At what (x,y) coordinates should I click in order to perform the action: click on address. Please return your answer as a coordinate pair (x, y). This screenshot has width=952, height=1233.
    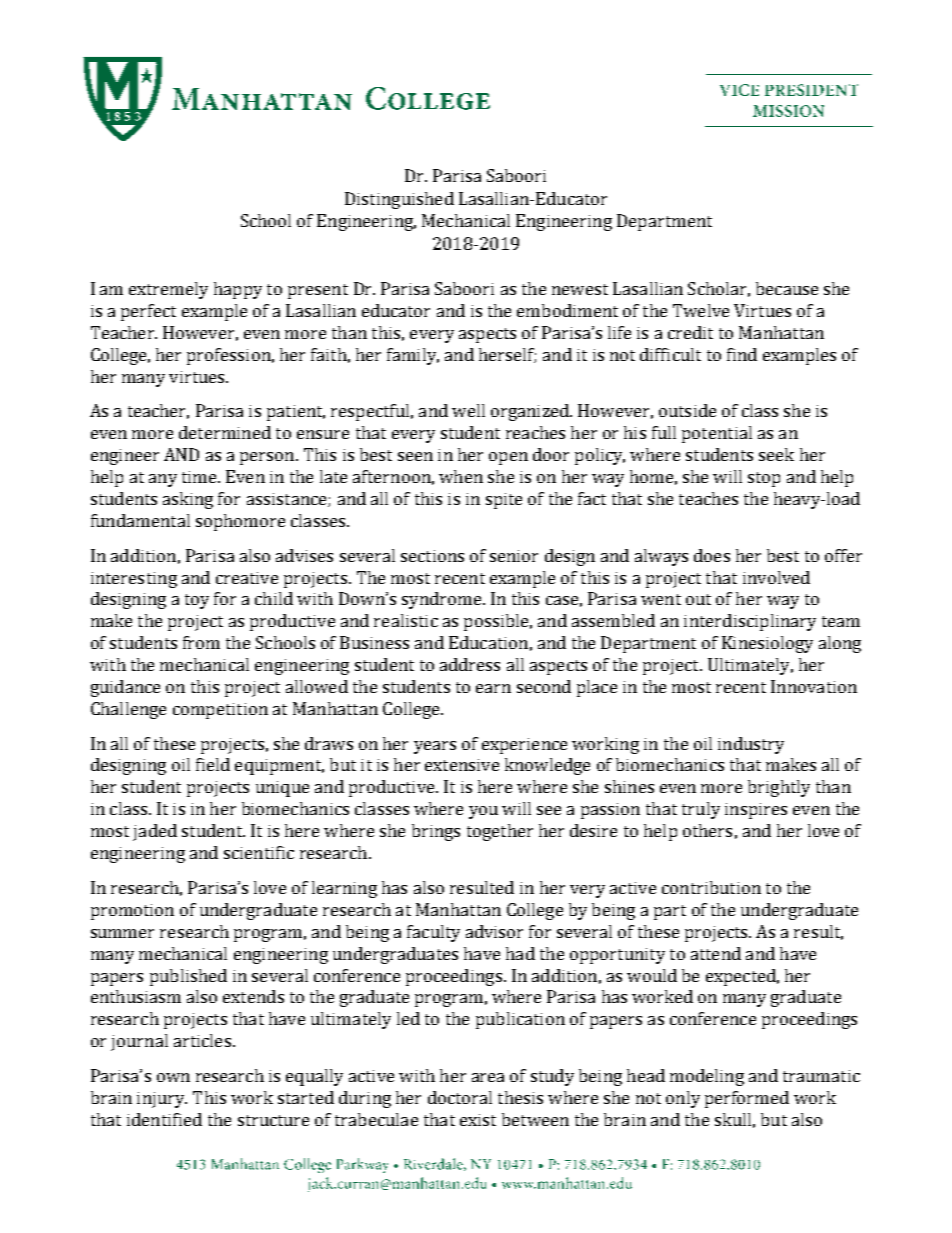
    Looking at the image, I should click on (470, 664).
